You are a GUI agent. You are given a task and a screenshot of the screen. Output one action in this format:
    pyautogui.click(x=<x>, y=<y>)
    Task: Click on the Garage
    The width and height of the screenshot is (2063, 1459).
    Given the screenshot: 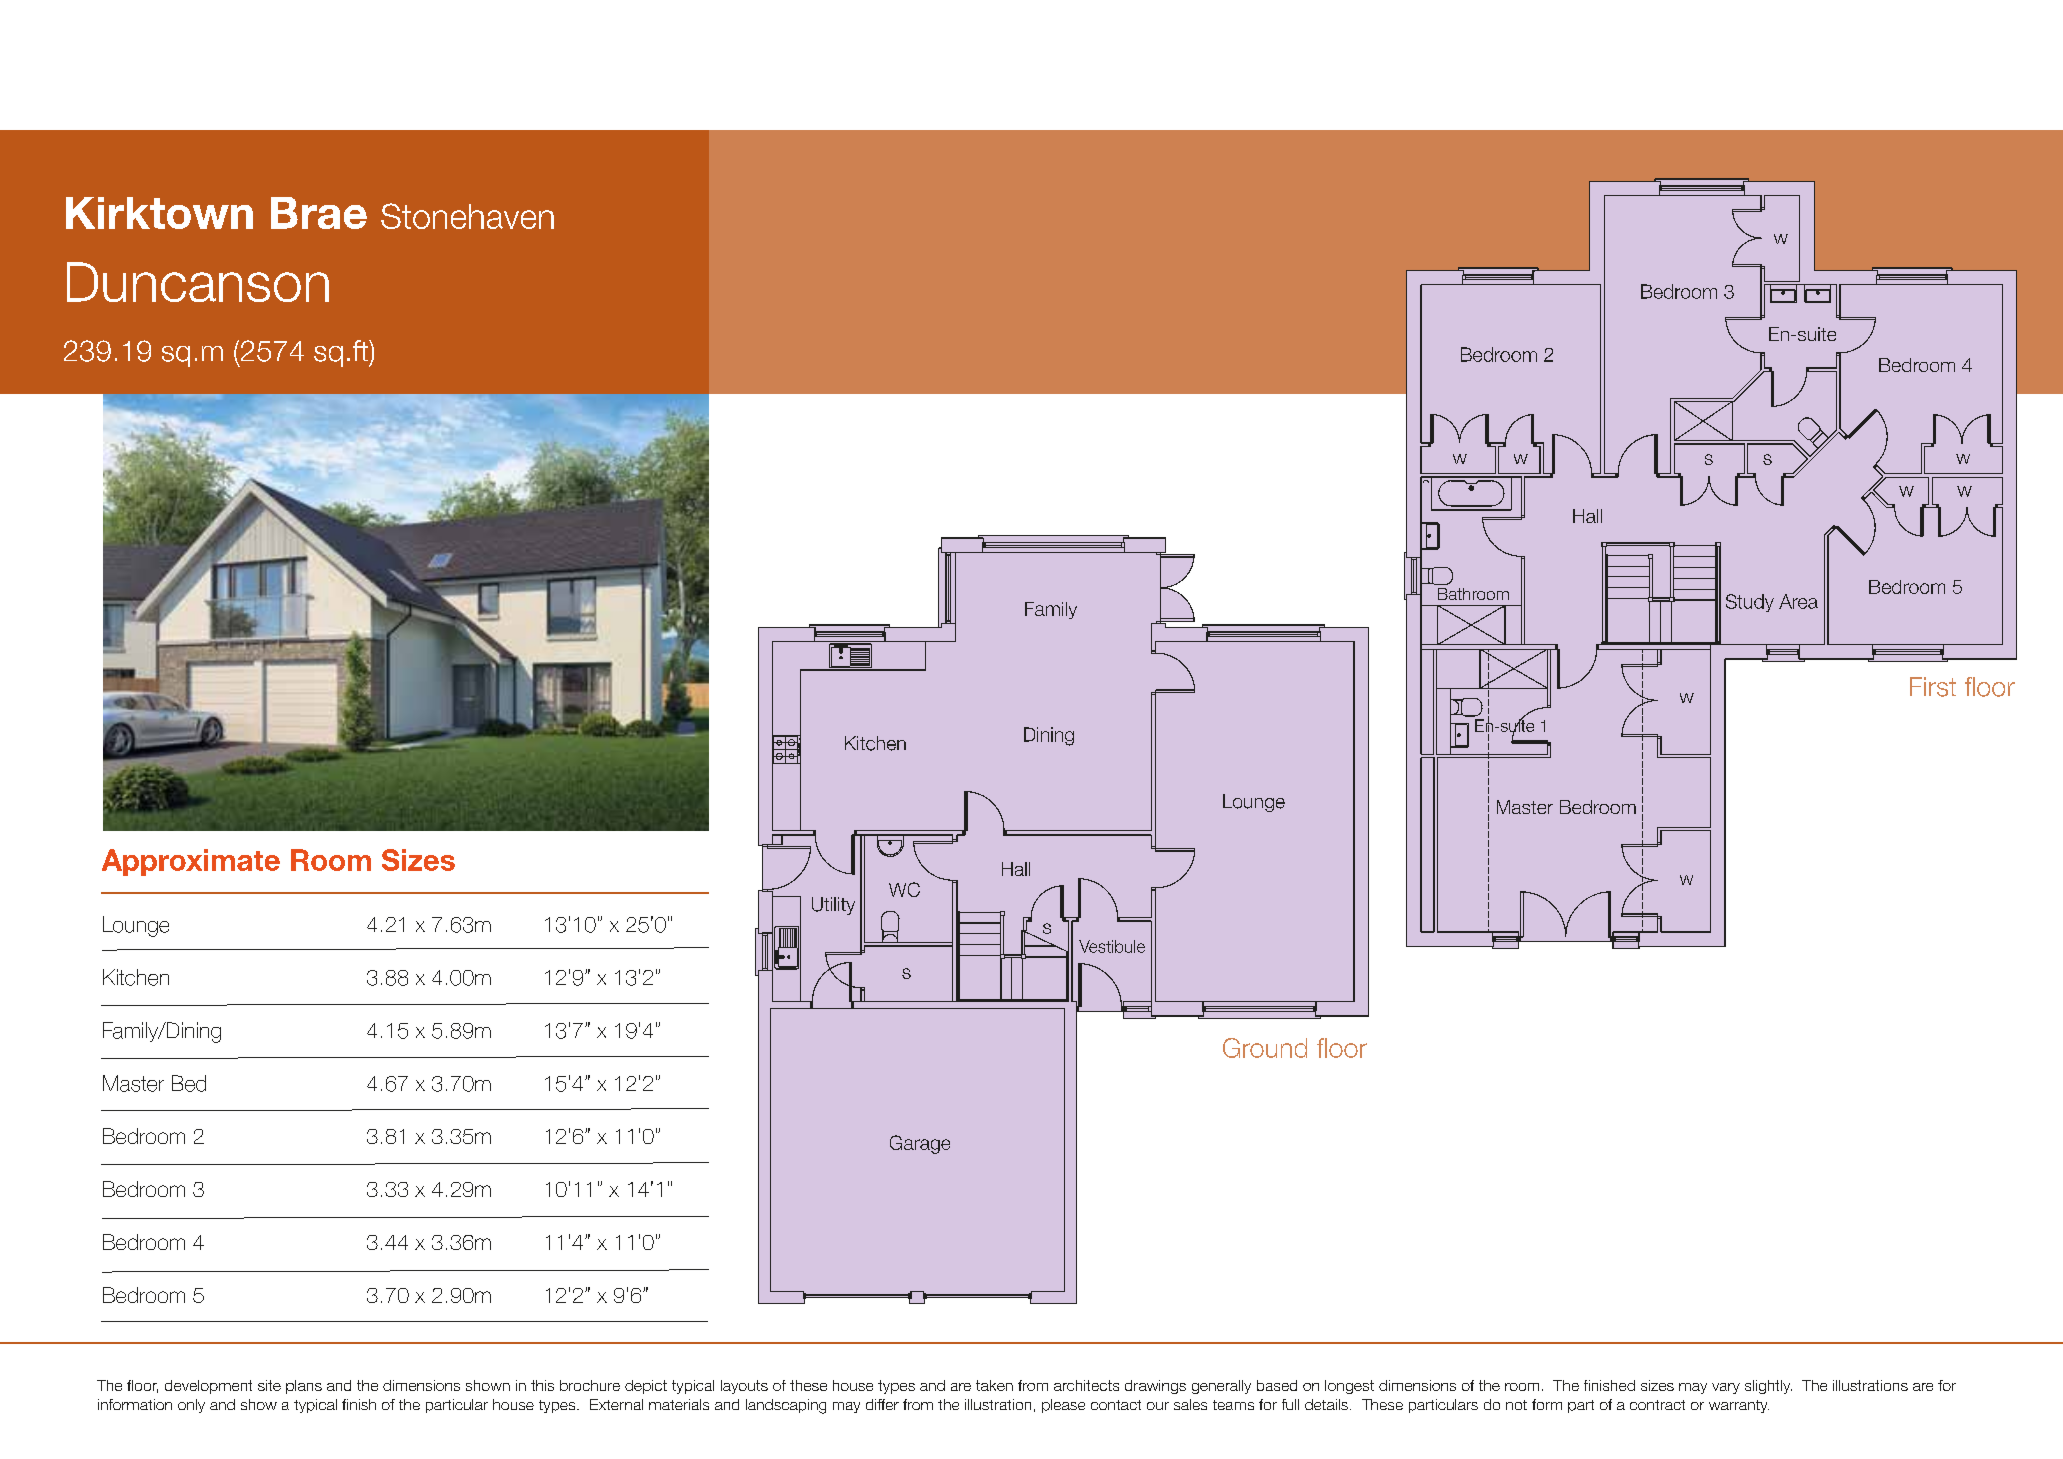 What is the action you would take?
    pyautogui.click(x=920, y=1144)
